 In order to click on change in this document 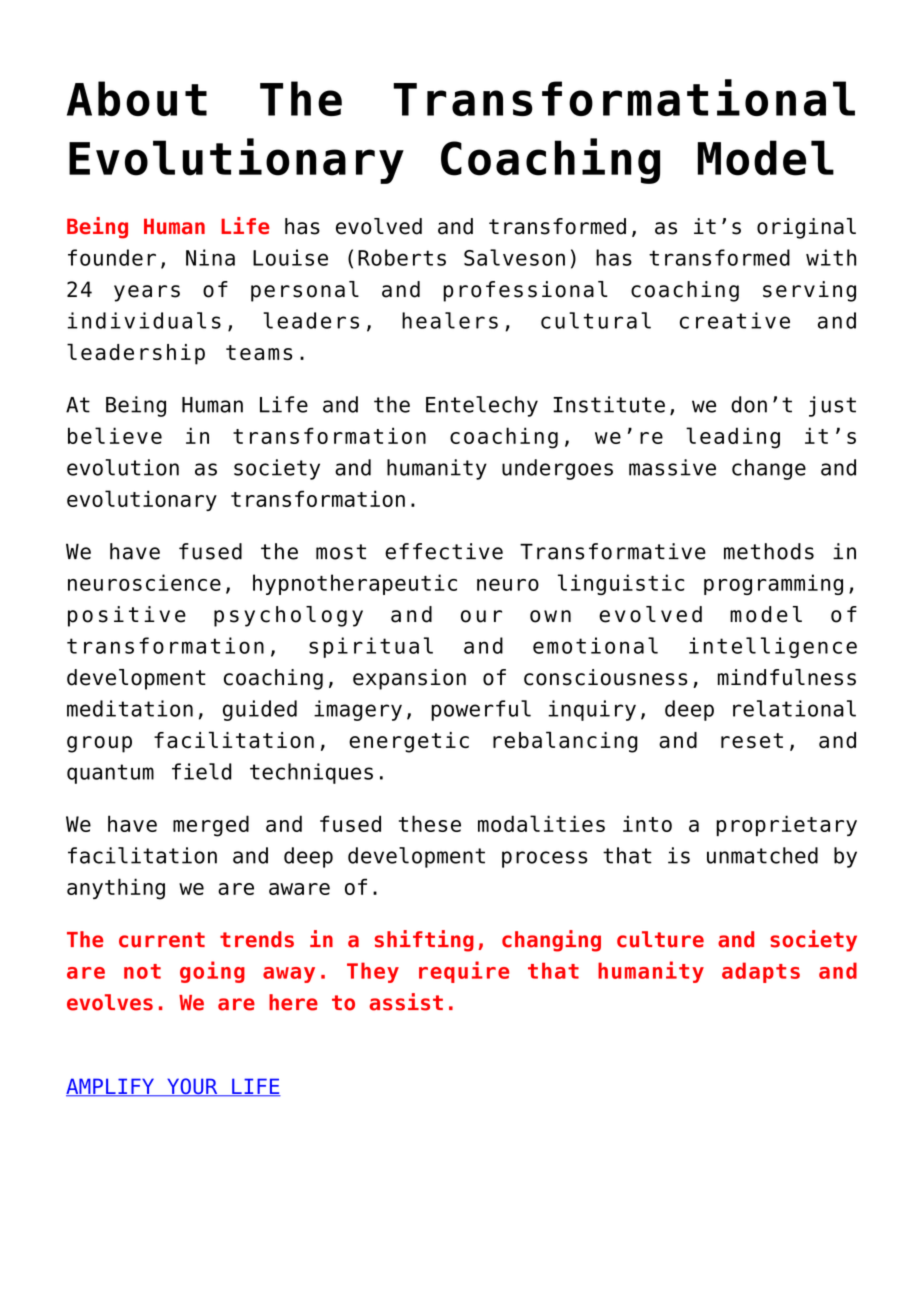, I will do `click(769, 469)`.
